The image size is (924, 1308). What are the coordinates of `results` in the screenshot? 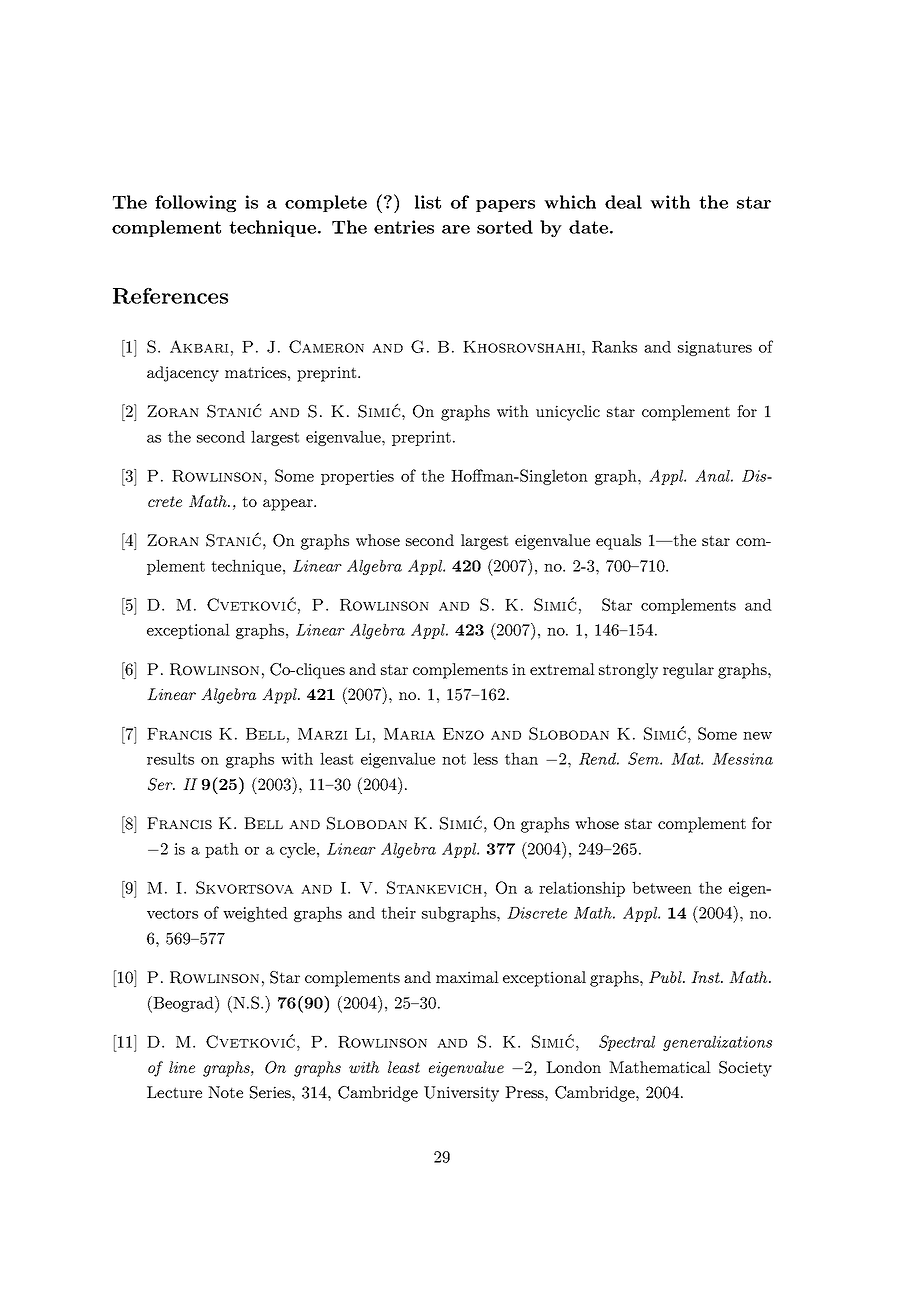 It's located at (170, 758).
